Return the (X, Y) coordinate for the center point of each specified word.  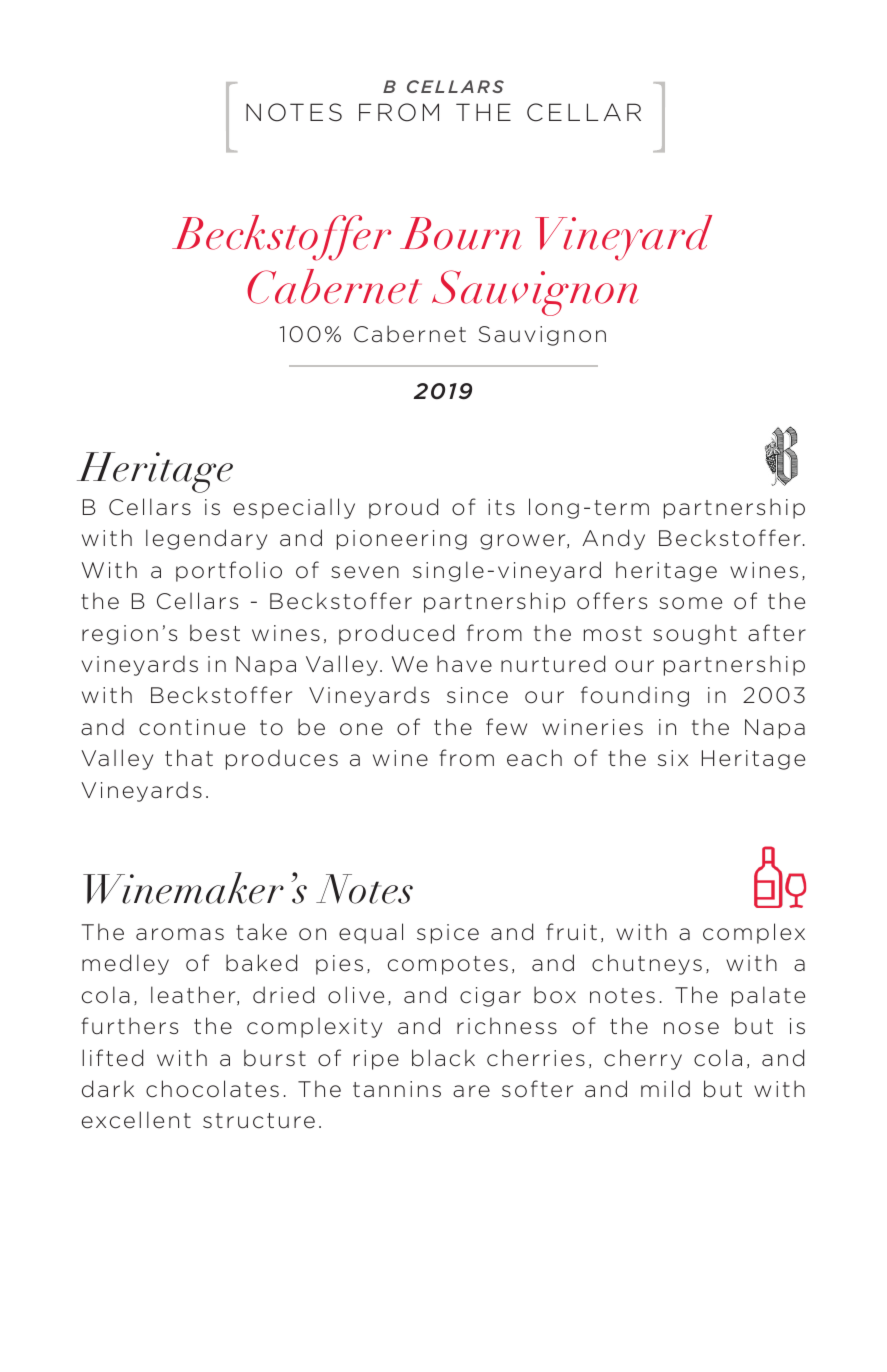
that (189, 757)
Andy (613, 539)
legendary (206, 539)
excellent (136, 1120)
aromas (180, 934)
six (673, 758)
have (464, 664)
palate (768, 996)
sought (695, 634)
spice (448, 934)
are (471, 1091)
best (215, 633)
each (534, 758)
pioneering (402, 540)
